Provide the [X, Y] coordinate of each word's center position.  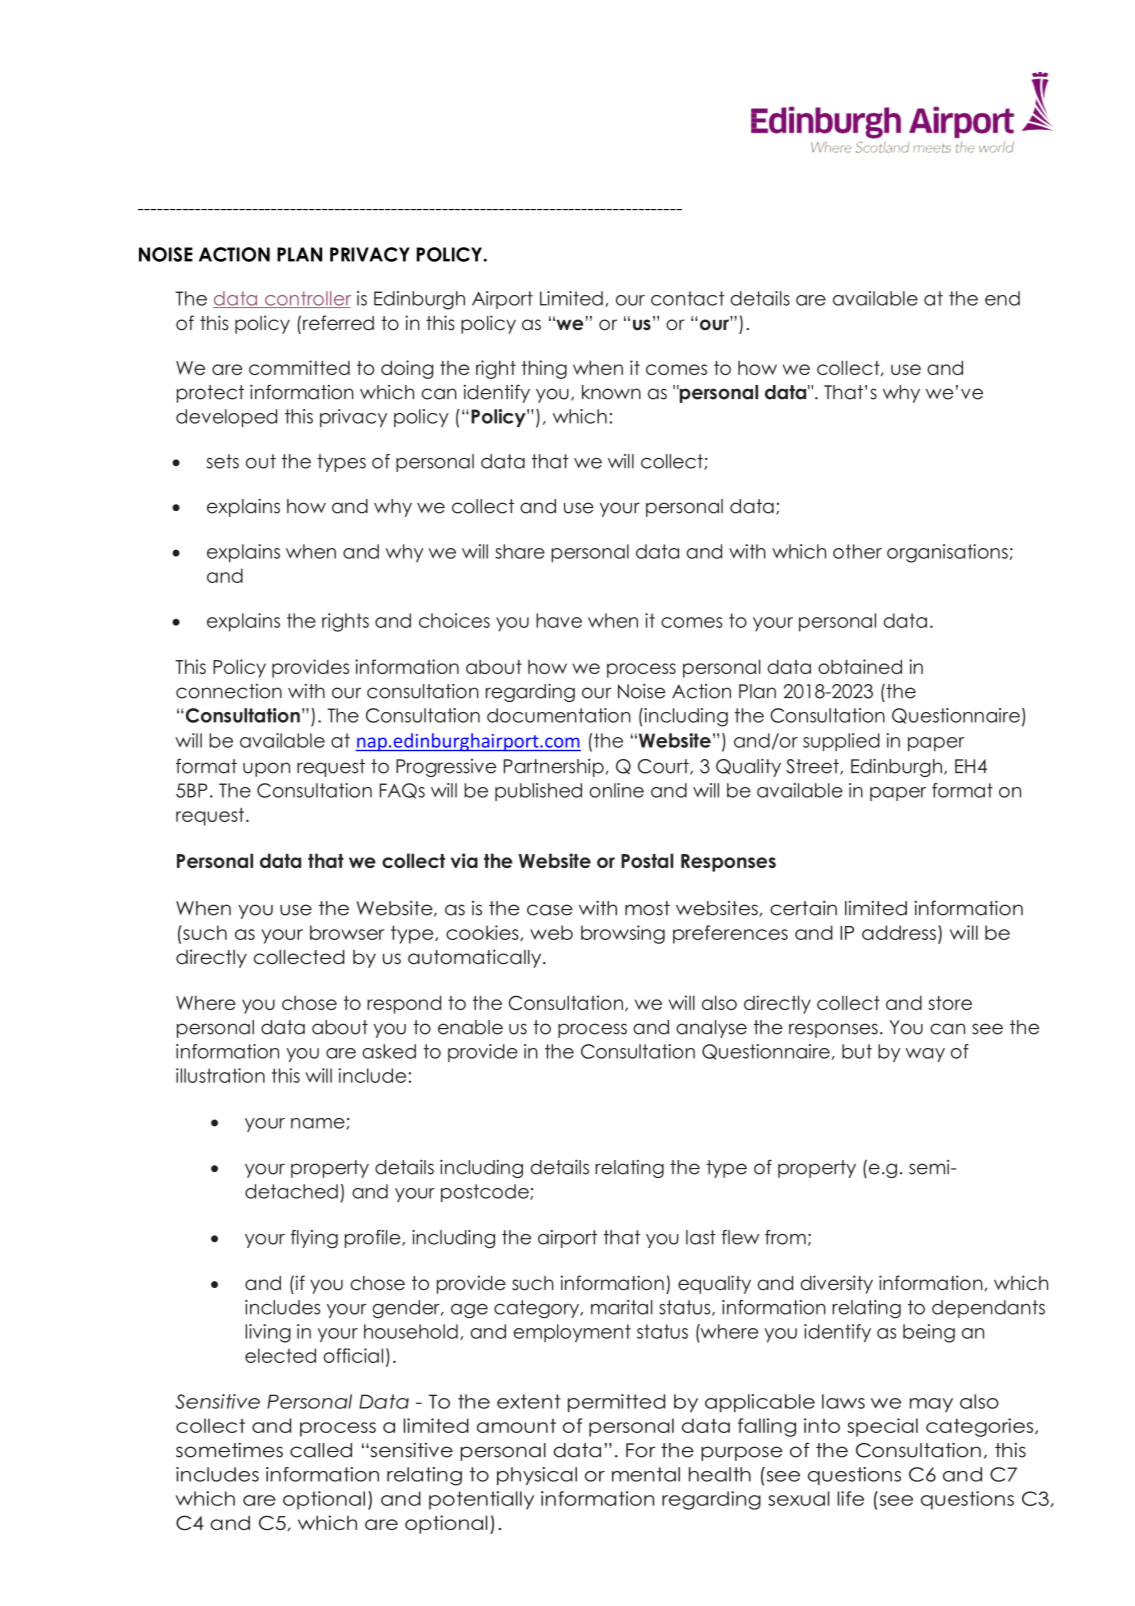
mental [646, 1474]
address [899, 932]
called [321, 1450]
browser [347, 932]
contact [688, 298]
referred [338, 323]
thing [544, 369]
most [647, 908]
